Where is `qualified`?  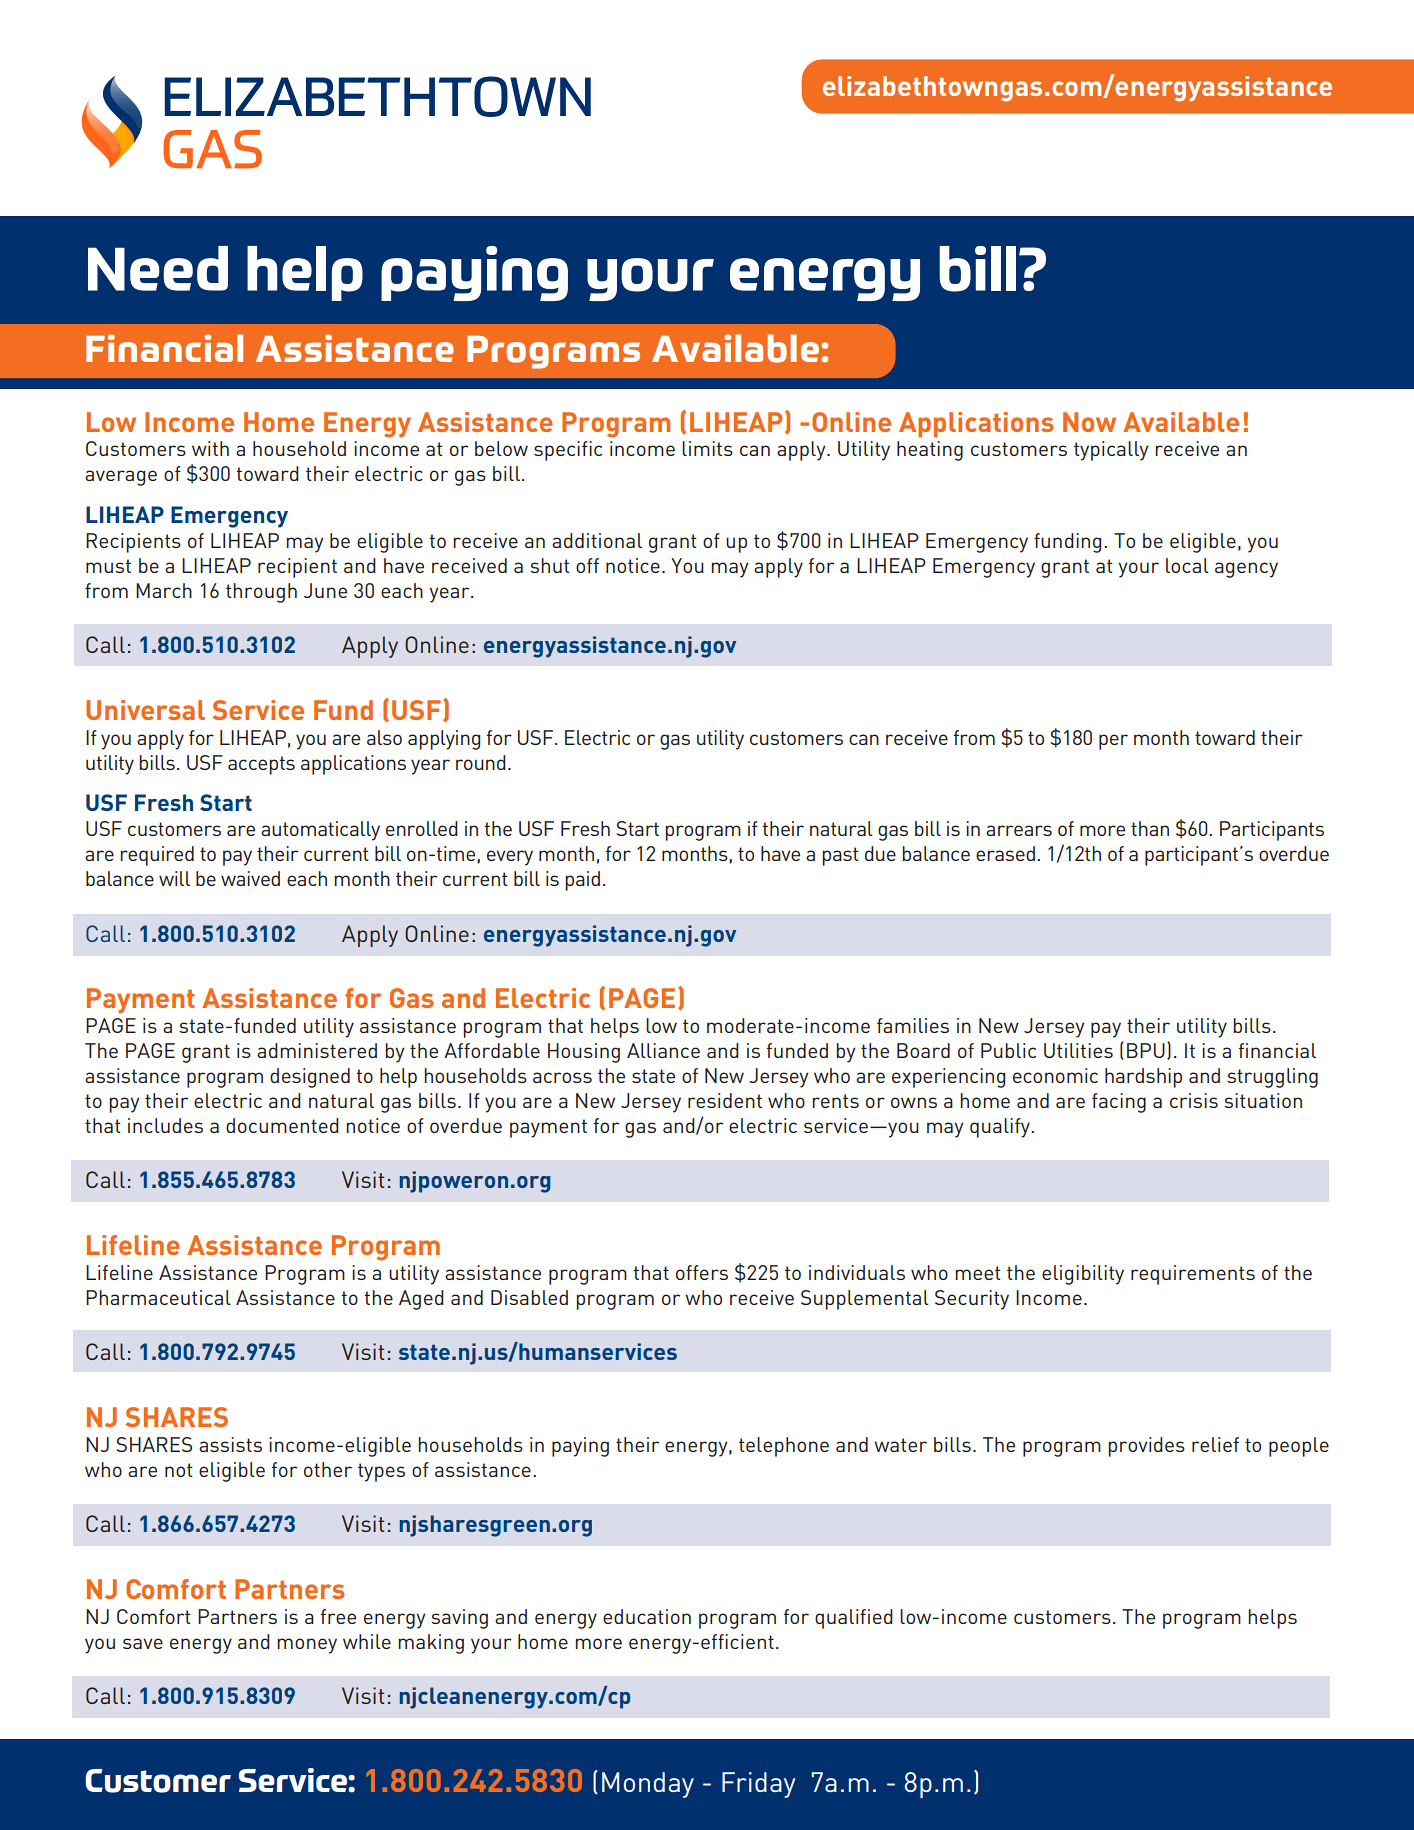
qualified is located at coordinates (854, 1619).
